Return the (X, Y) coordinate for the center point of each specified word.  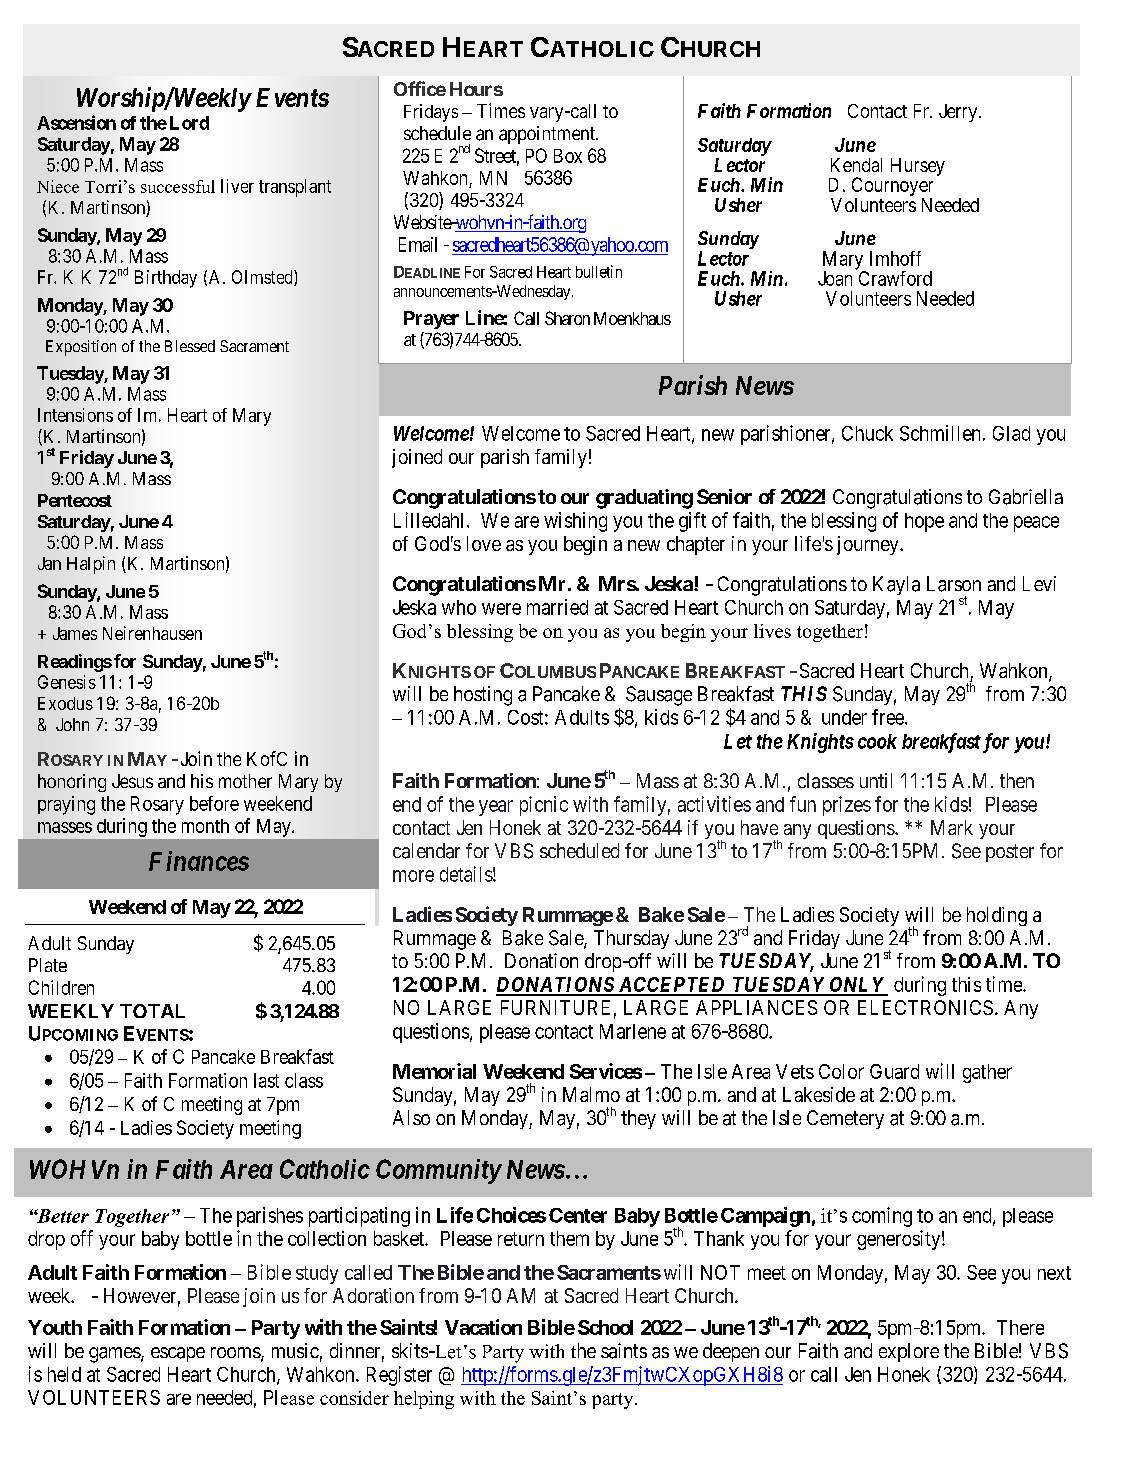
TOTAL (152, 1011)
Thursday (631, 939)
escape (178, 1354)
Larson (954, 584)
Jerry (959, 113)
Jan (49, 563)
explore (909, 1352)
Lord (189, 123)
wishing (575, 522)
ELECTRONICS (925, 1007)
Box (568, 156)
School (605, 1327)
